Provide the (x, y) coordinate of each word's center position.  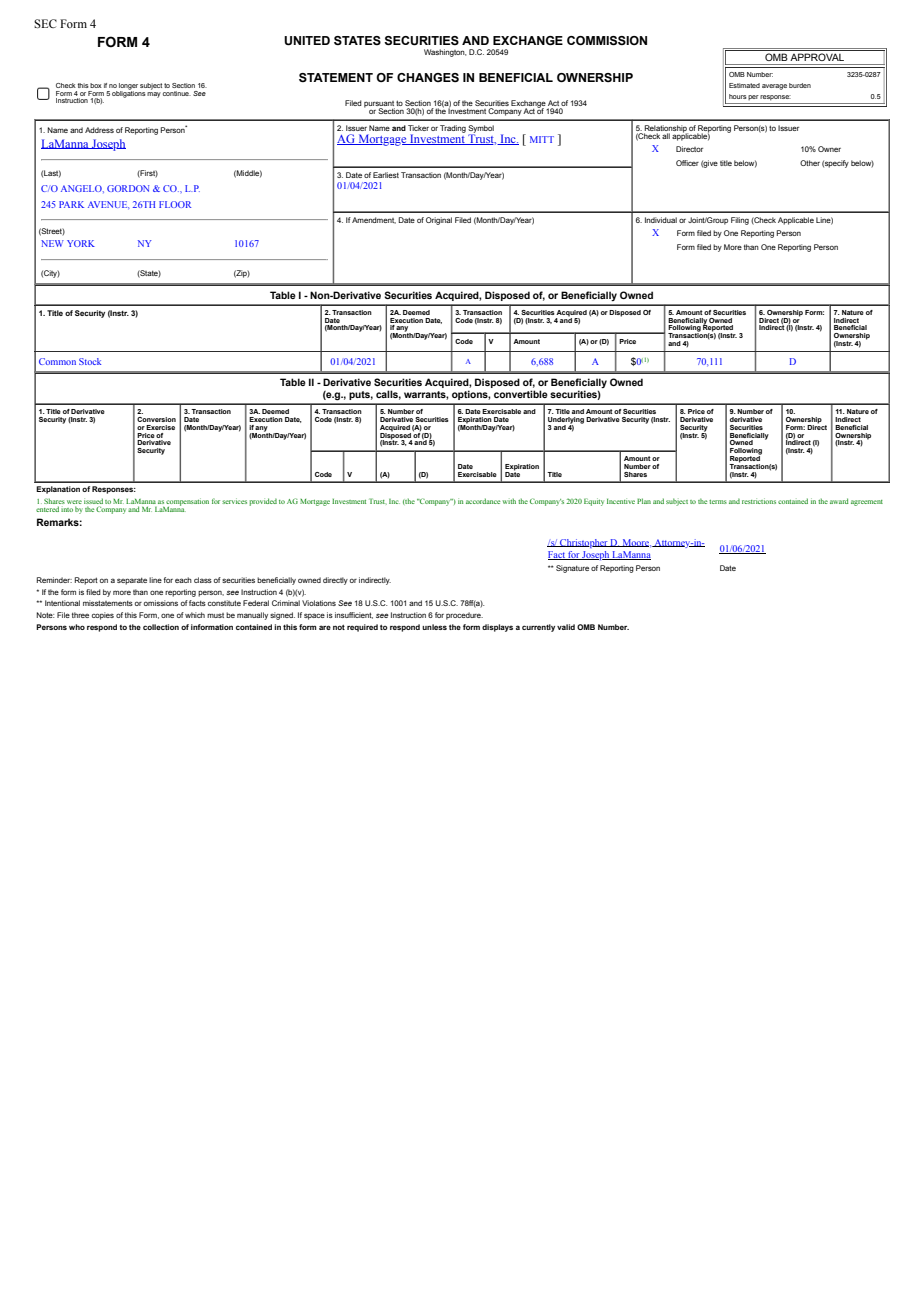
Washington (445, 53)
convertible (521, 394)
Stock (90, 361)
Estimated (744, 85)
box (96, 85)
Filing (740, 221)
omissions (161, 603)
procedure (464, 616)
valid (566, 627)
